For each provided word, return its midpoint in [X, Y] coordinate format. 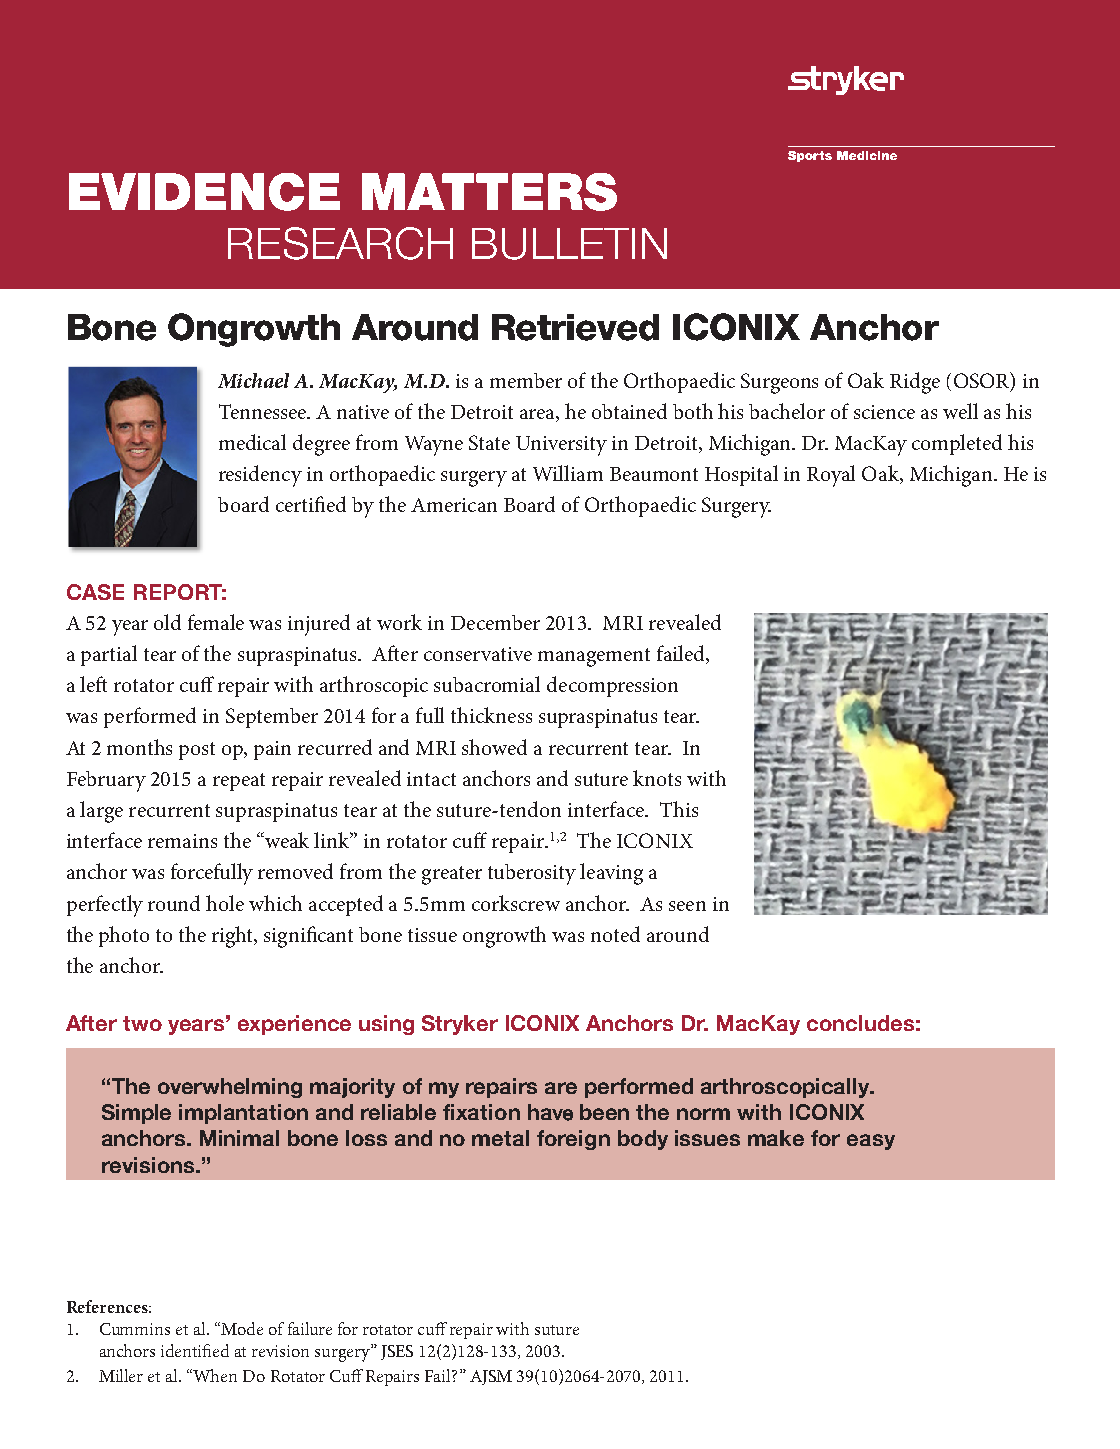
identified [195, 1350]
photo [124, 936]
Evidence [204, 192]
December [495, 622]
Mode [241, 1328]
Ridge [915, 383]
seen [687, 906]
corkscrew [516, 903]
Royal [831, 476]
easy [871, 1142]
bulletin [569, 244]
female [216, 622]
